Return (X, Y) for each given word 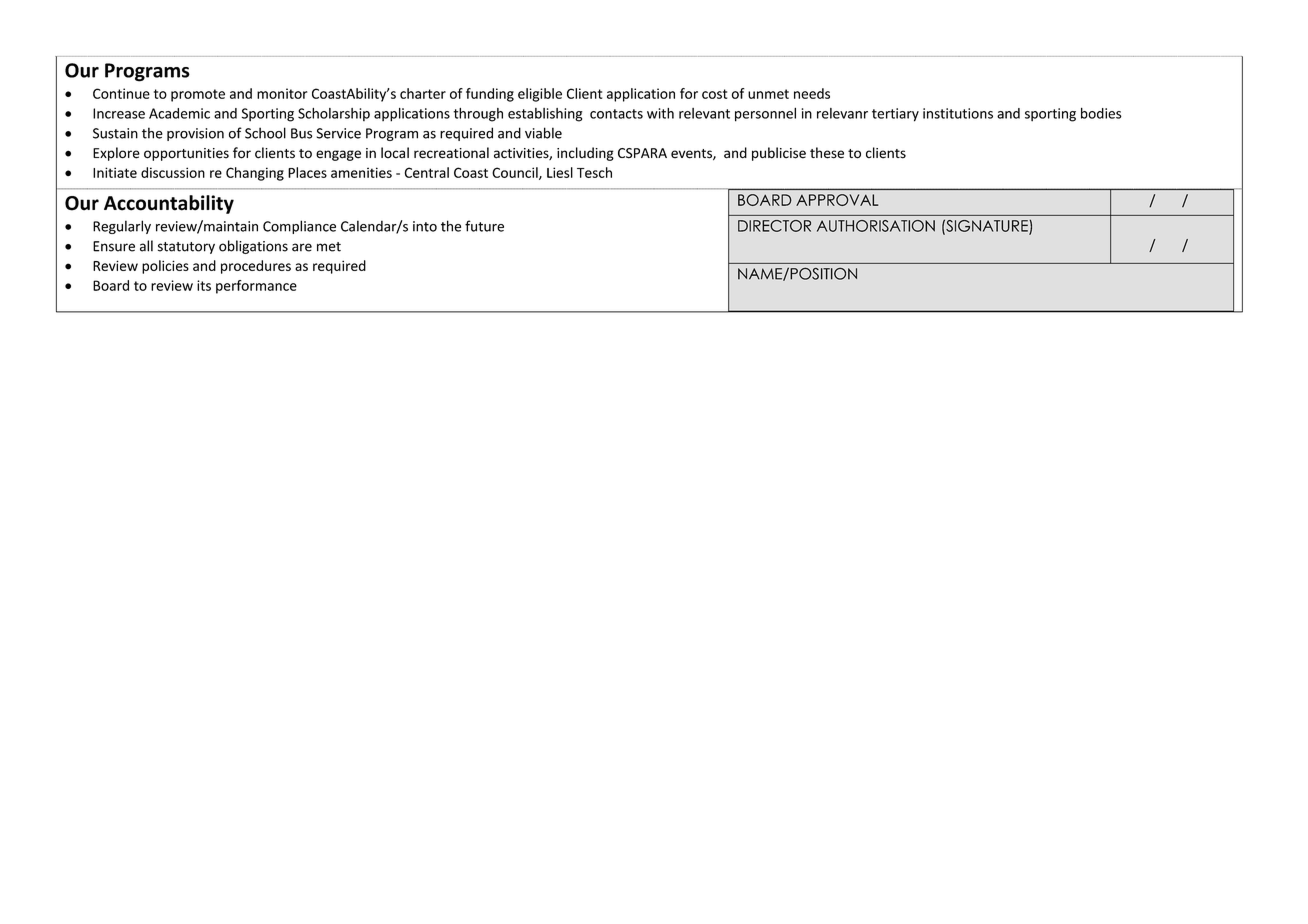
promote (198, 95)
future (484, 226)
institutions (958, 113)
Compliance (299, 227)
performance (256, 287)
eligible (540, 95)
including (585, 154)
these (827, 153)
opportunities (186, 154)
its (204, 285)
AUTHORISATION (876, 226)
